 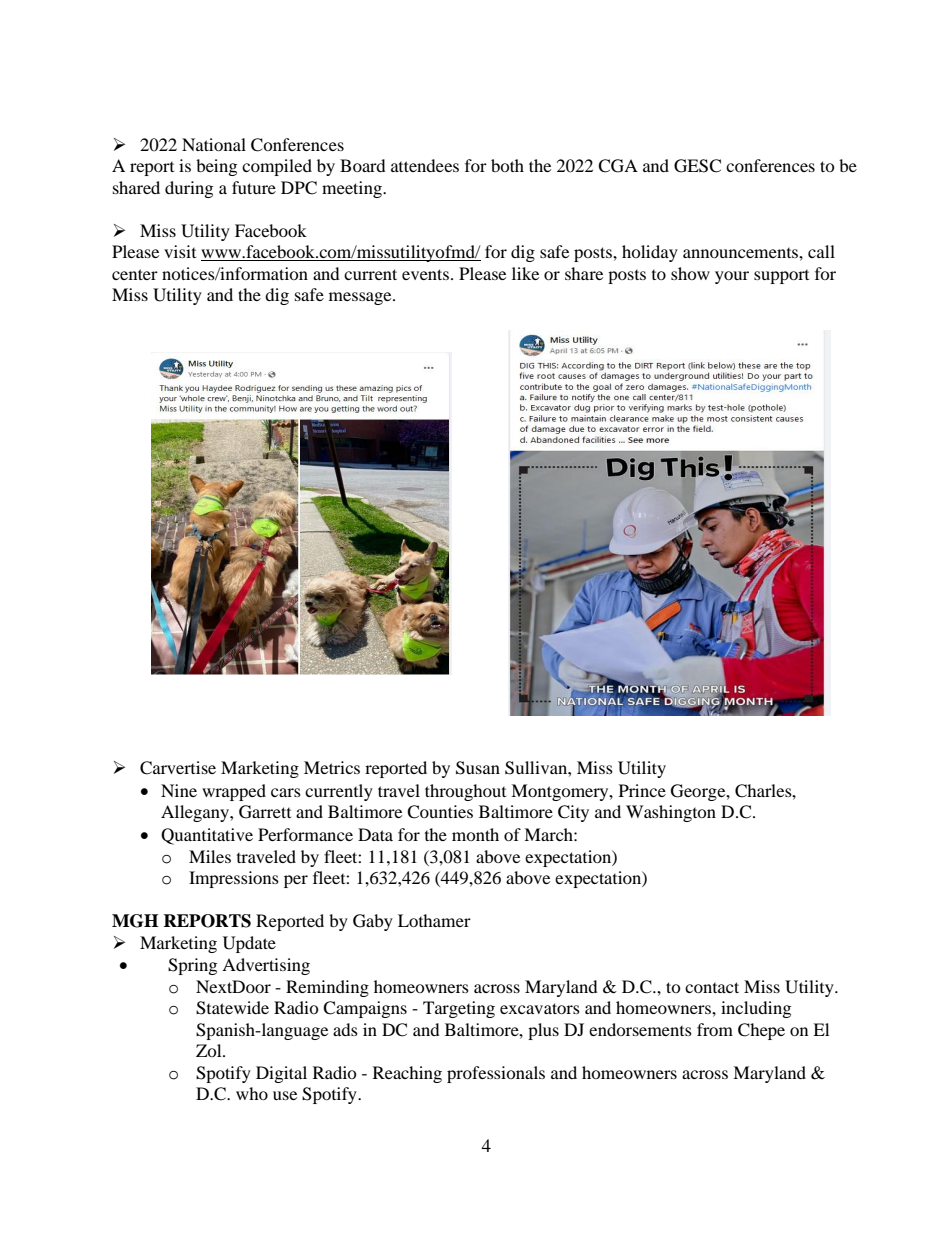 I want to click on Washington, so click(x=671, y=813).
